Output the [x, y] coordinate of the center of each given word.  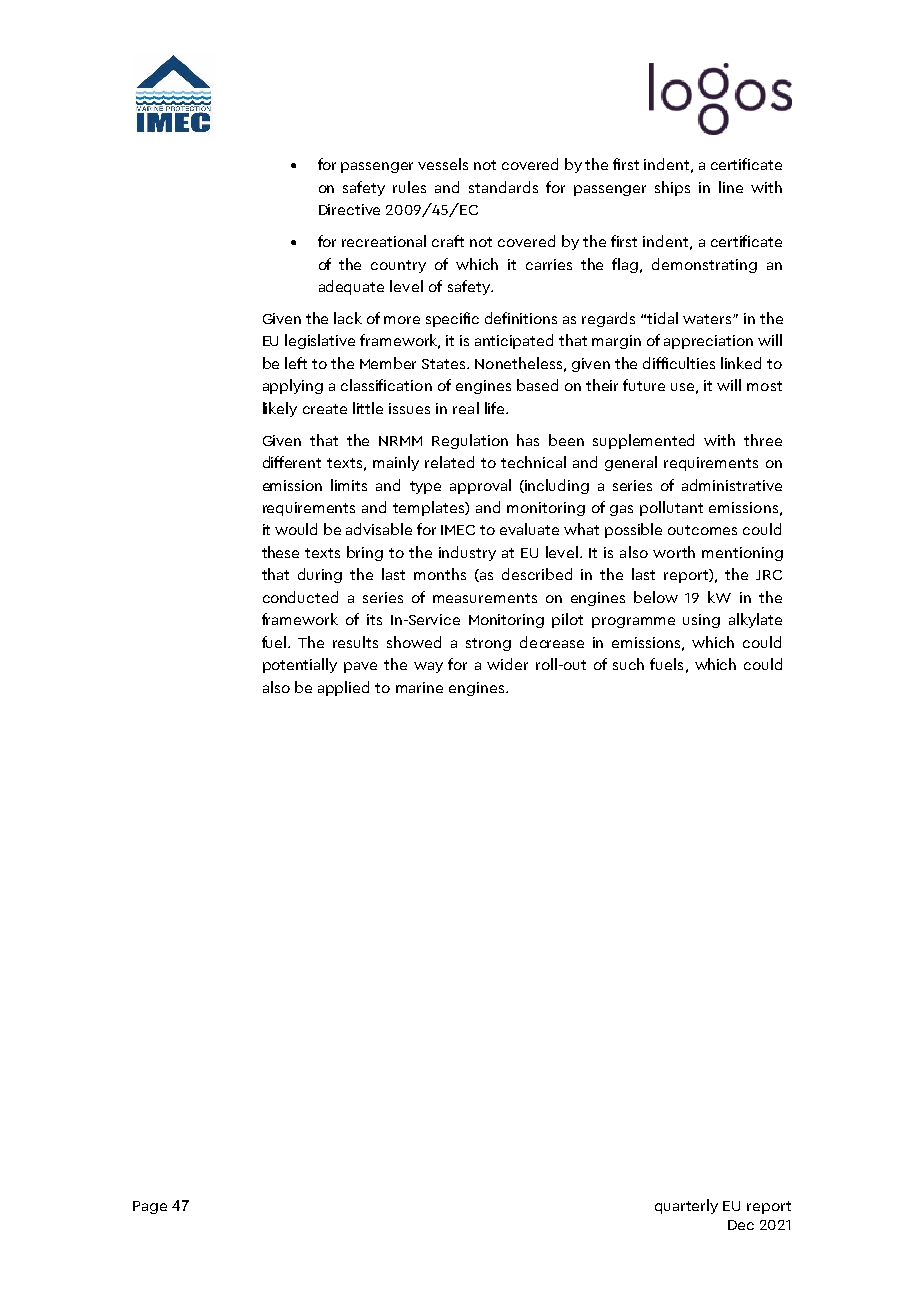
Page [150, 1207]
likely [280, 409]
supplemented [643, 441]
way [428, 667]
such [628, 664]
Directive [349, 209]
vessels [443, 164]
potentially [300, 665]
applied [343, 688]
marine [419, 687]
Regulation [470, 441]
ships [672, 188]
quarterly [686, 1206]
